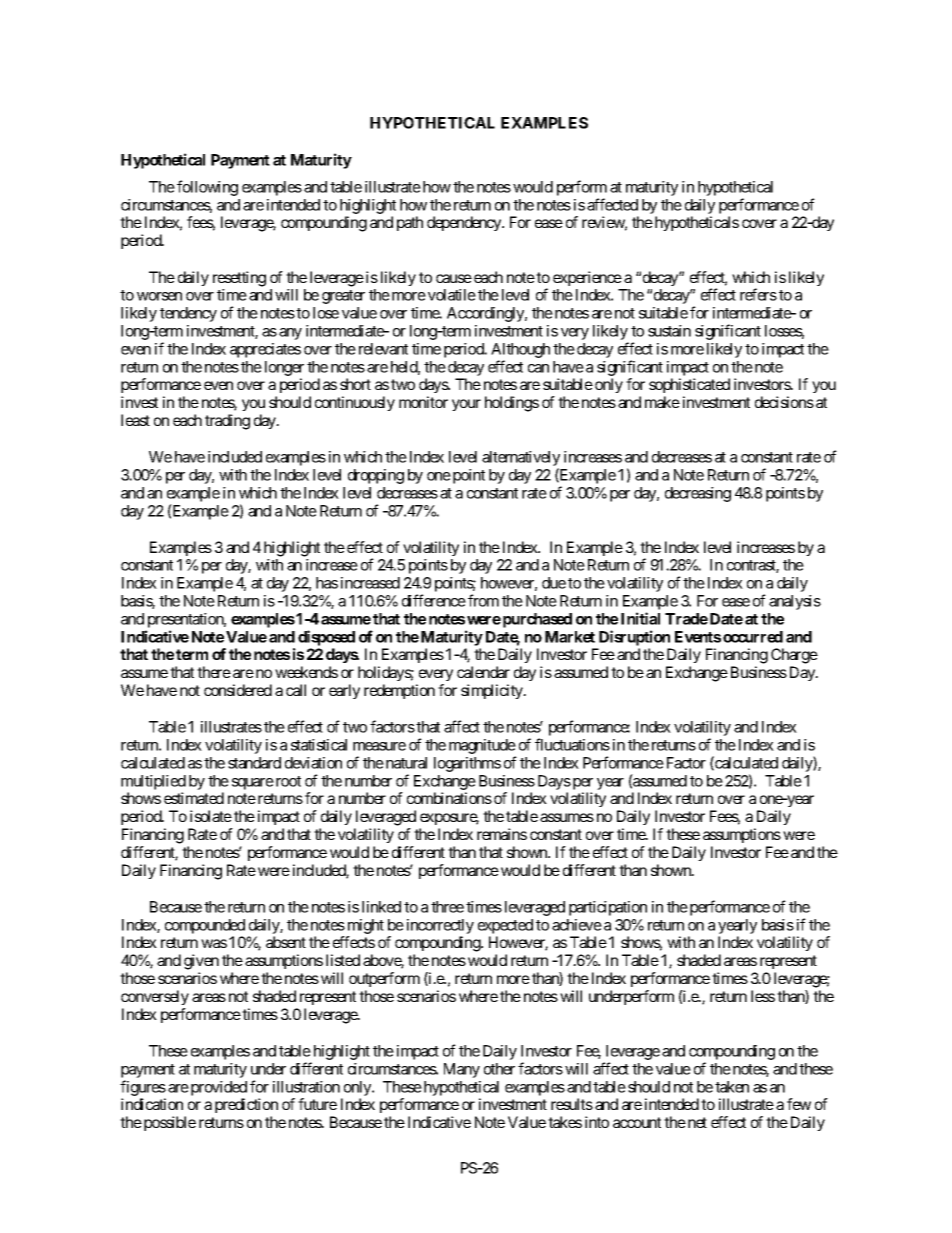 The width and height of the screenshot is (952, 1233). What do you see at coordinates (794, 656) in the screenshot?
I see `Charge` at bounding box center [794, 656].
